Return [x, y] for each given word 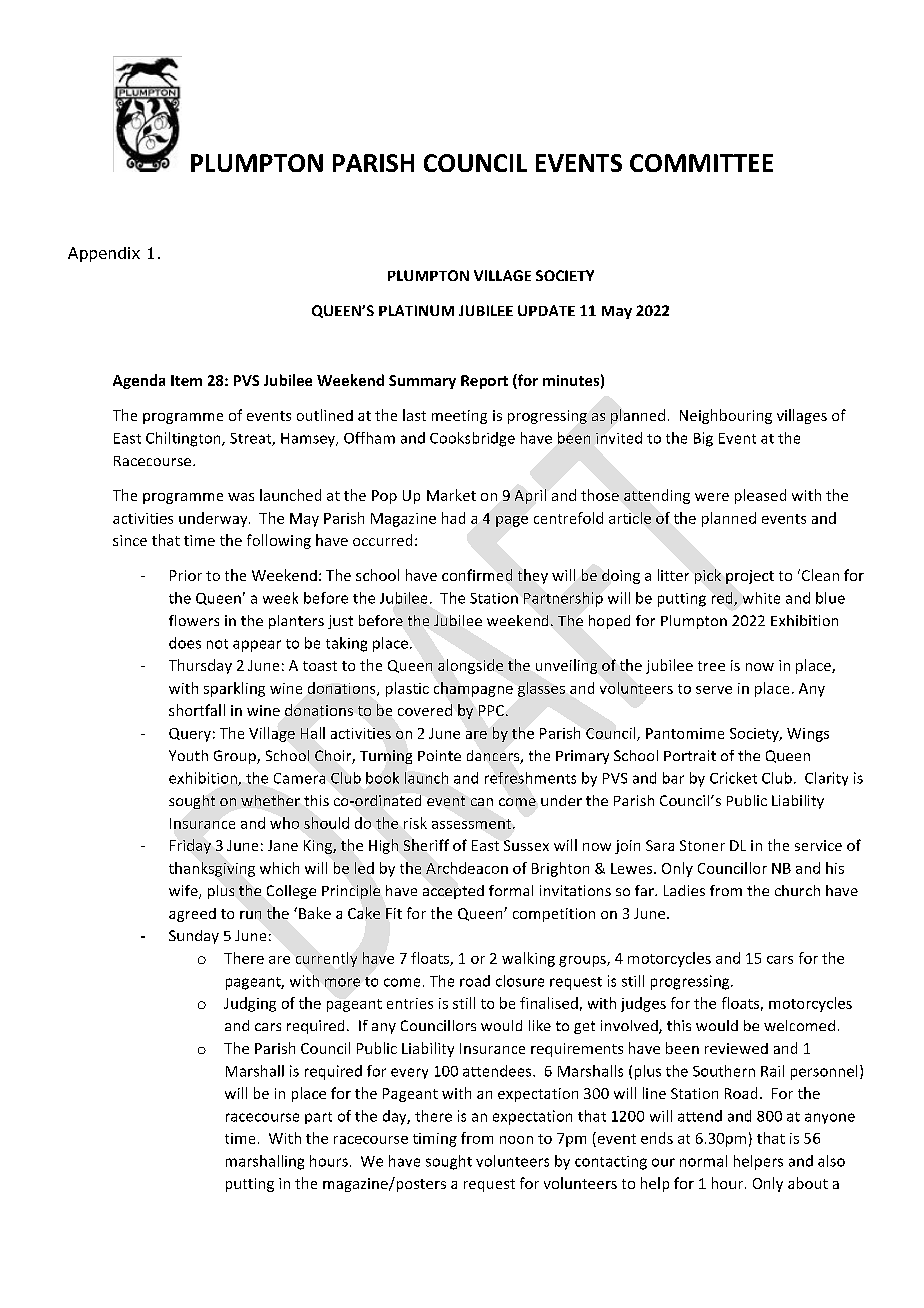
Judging [250, 1004]
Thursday [200, 666]
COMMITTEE [701, 163]
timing [435, 1140]
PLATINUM [416, 310]
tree [711, 666]
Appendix [104, 254]
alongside [470, 666]
